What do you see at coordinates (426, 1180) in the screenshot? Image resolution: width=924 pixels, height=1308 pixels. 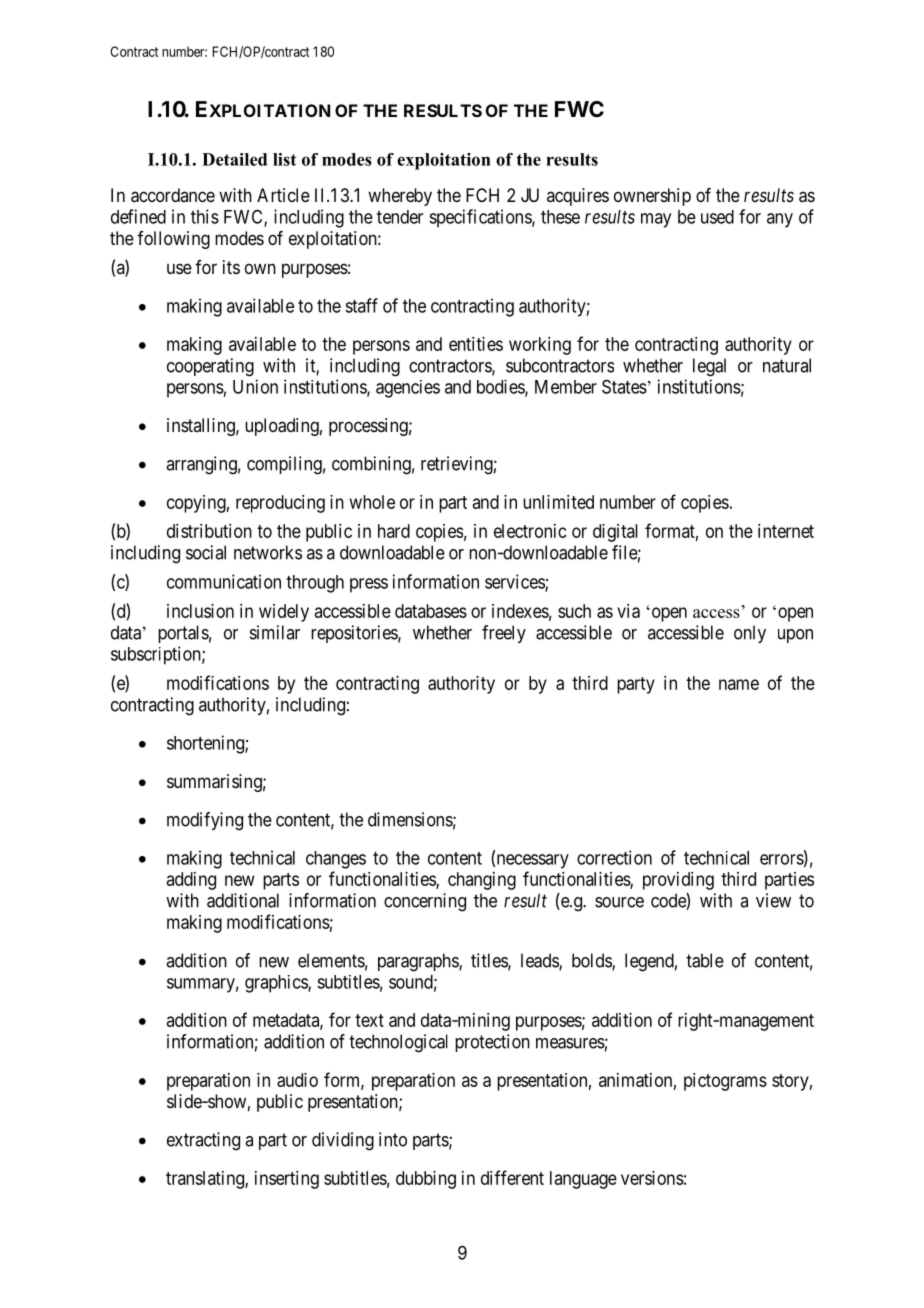 I see `dubbing` at bounding box center [426, 1180].
